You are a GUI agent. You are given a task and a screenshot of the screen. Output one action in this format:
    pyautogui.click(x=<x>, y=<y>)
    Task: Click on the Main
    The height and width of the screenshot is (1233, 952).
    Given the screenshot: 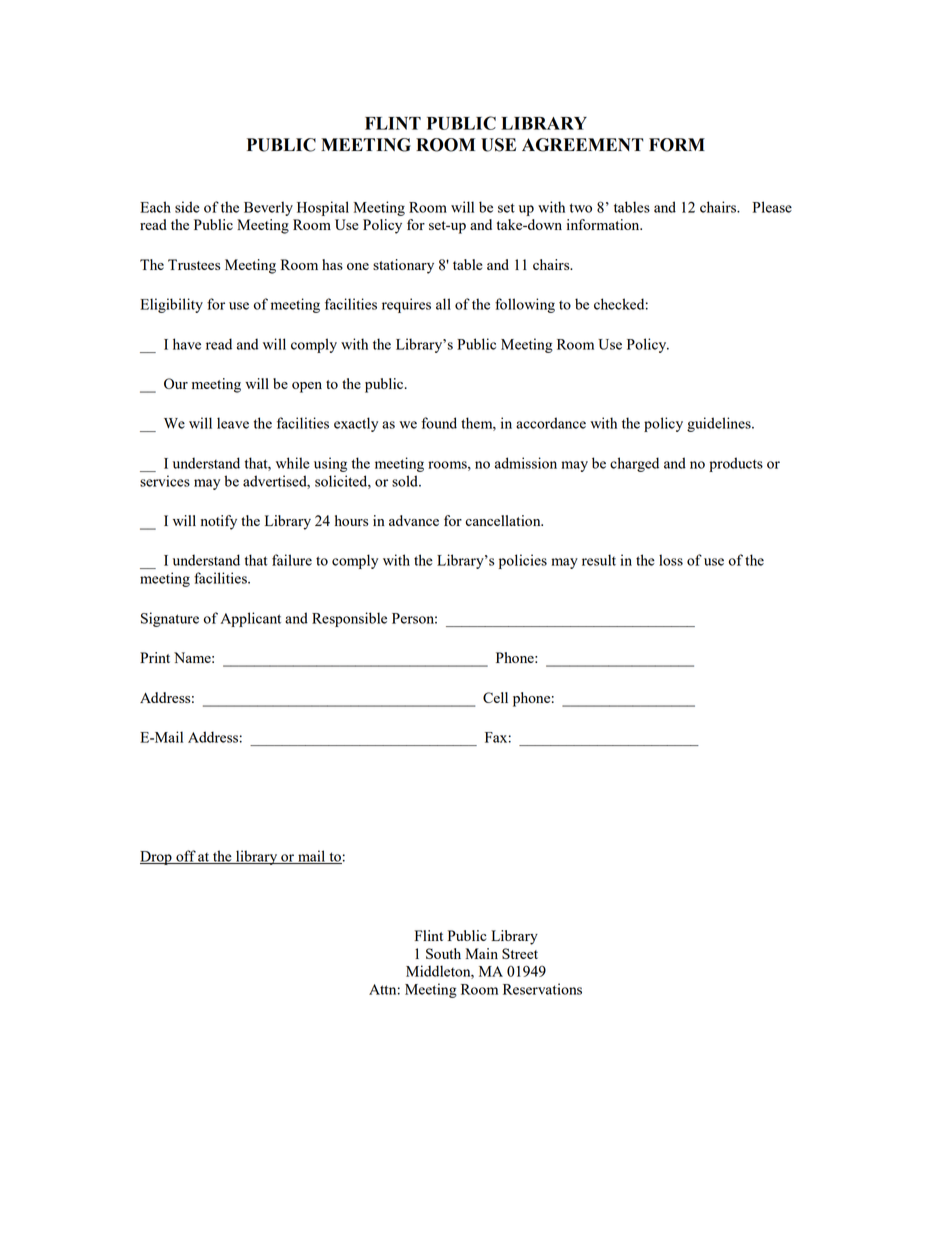 What is the action you would take?
    pyautogui.click(x=482, y=953)
